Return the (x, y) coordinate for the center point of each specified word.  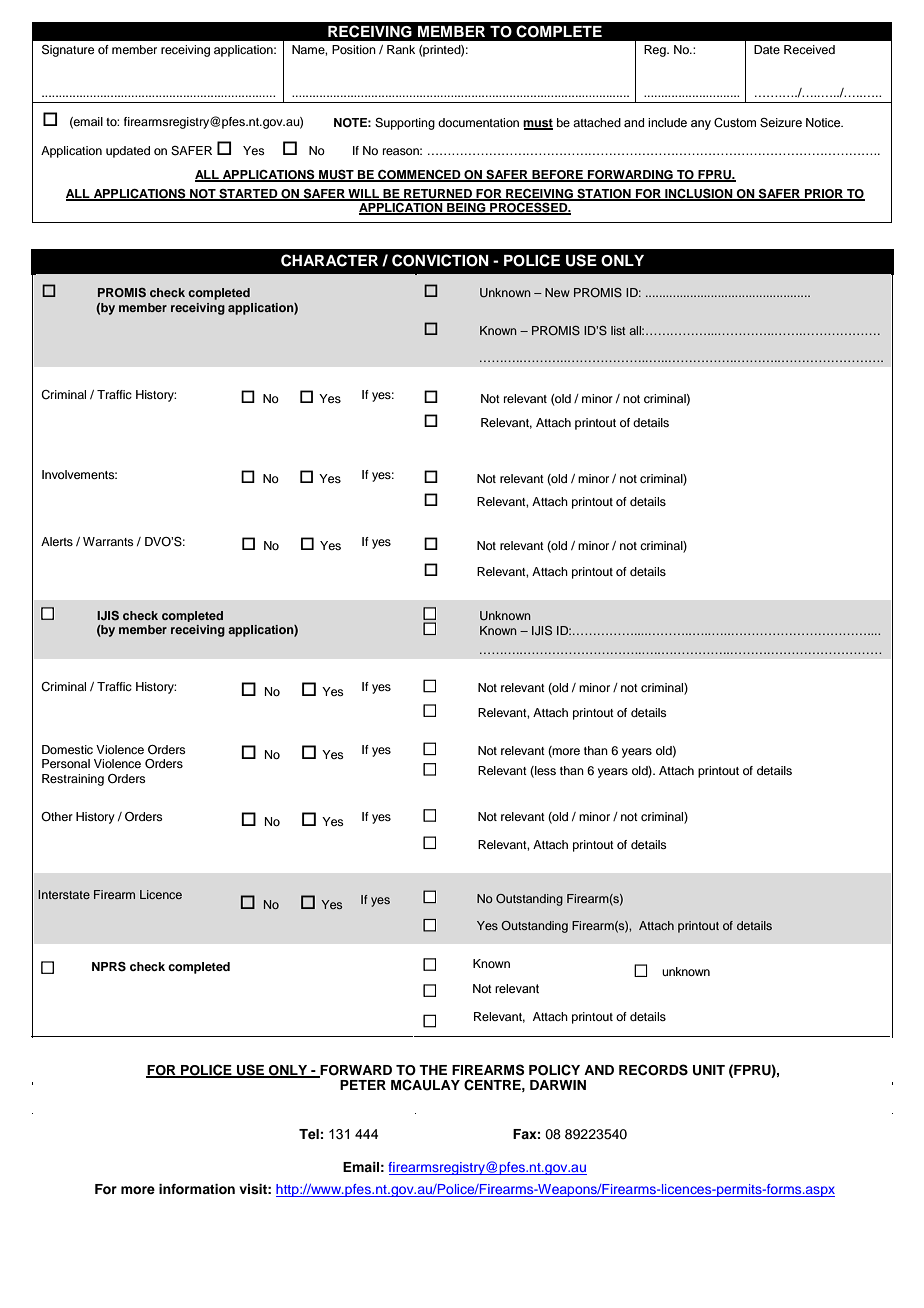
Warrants (108, 541)
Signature (68, 51)
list (618, 330)
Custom (735, 122)
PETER (363, 1085)
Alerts (57, 541)
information (197, 1189)
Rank (401, 49)
